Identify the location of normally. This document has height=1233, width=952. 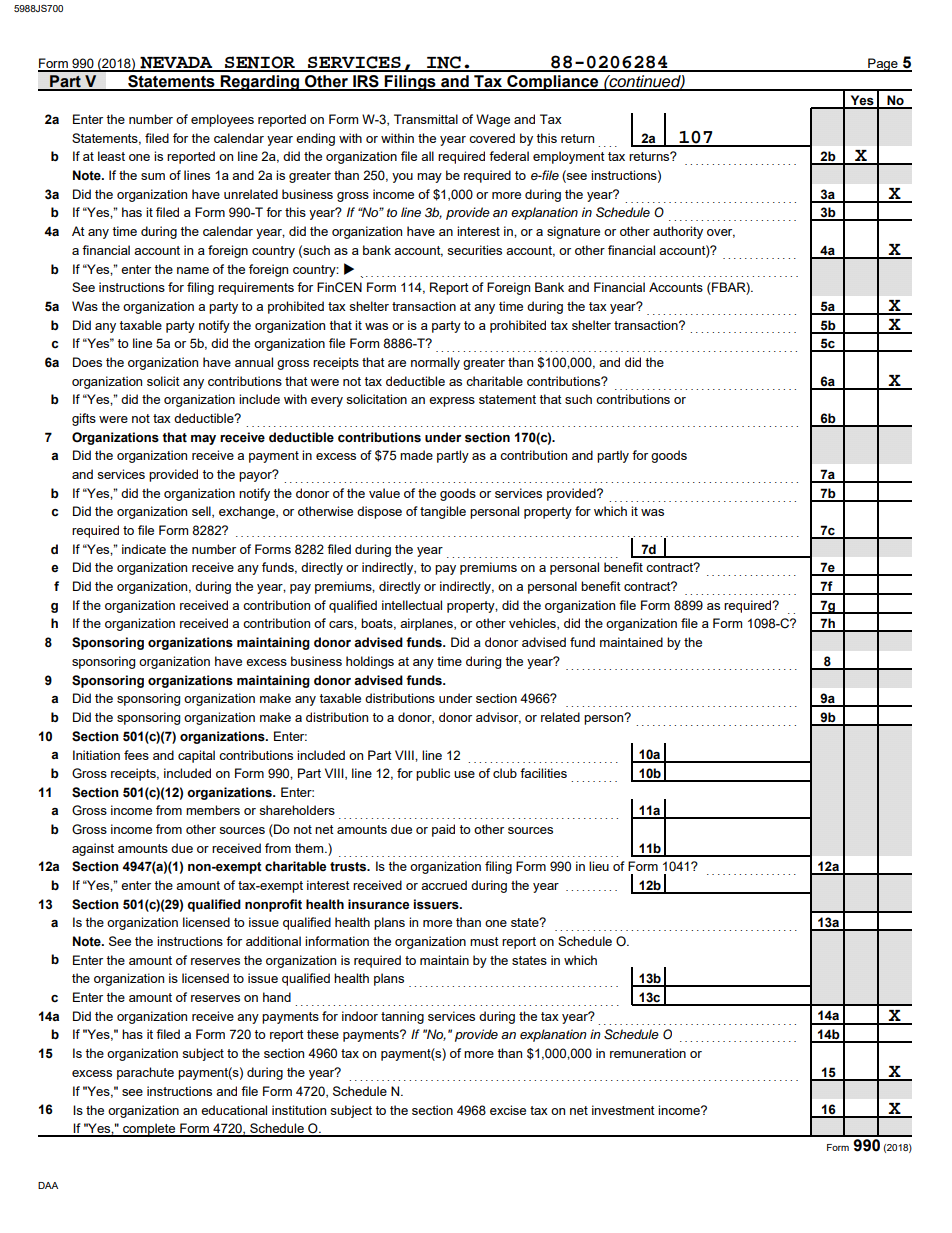
(435, 363).
